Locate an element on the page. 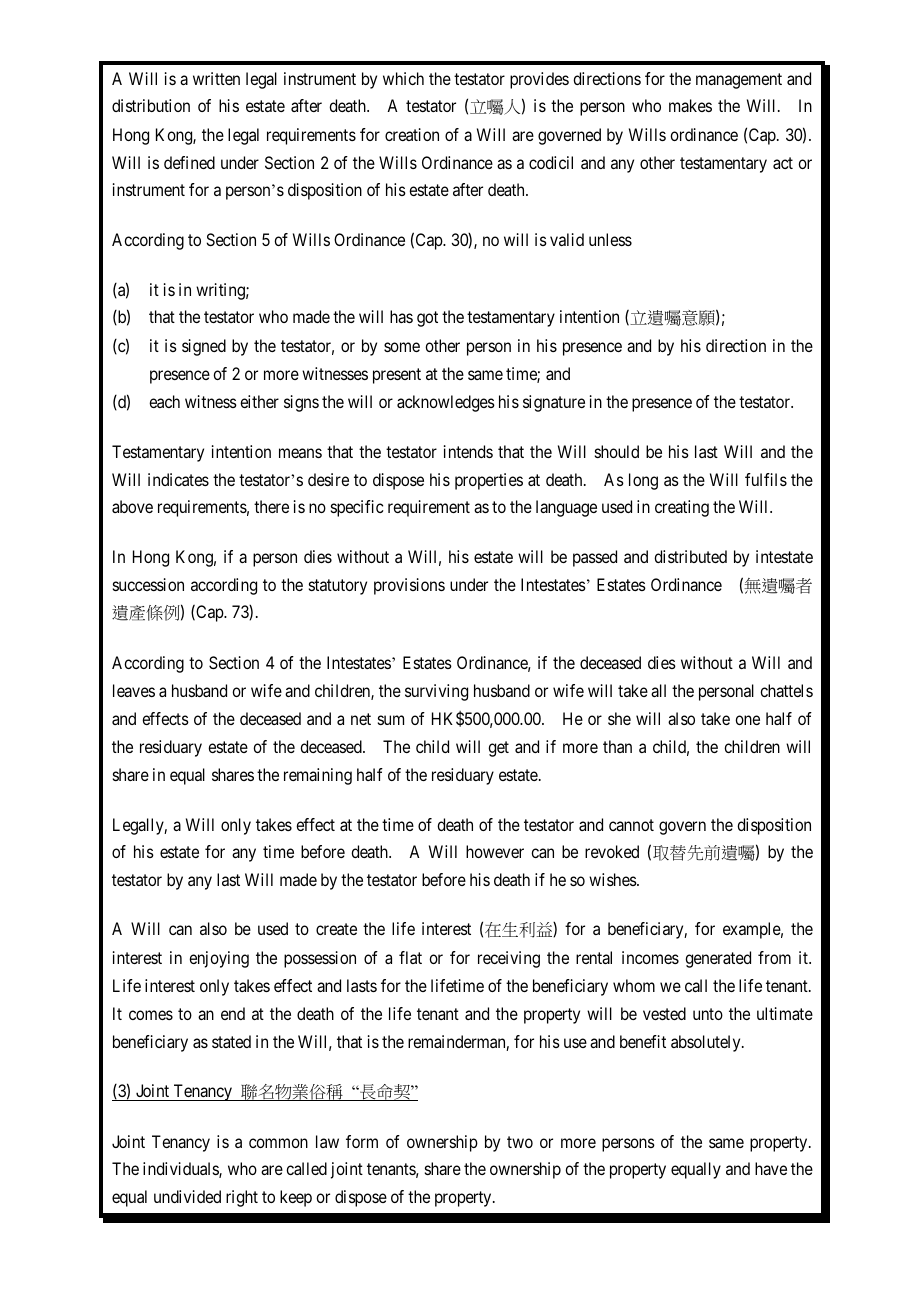 This document has height=1308, width=924. distributed is located at coordinates (690, 556).
